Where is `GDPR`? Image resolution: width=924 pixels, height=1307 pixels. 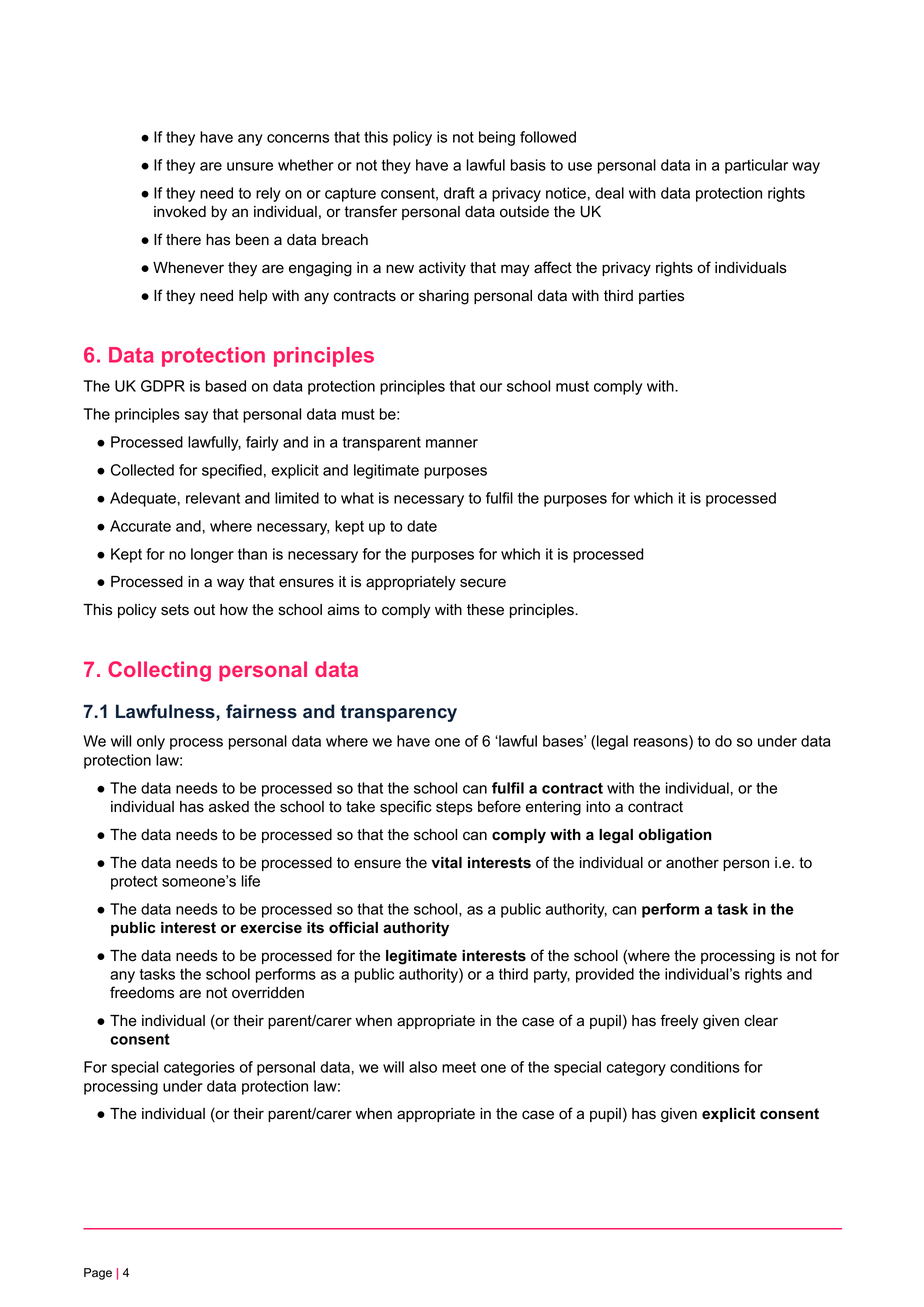 GDPR is located at coordinates (163, 386).
